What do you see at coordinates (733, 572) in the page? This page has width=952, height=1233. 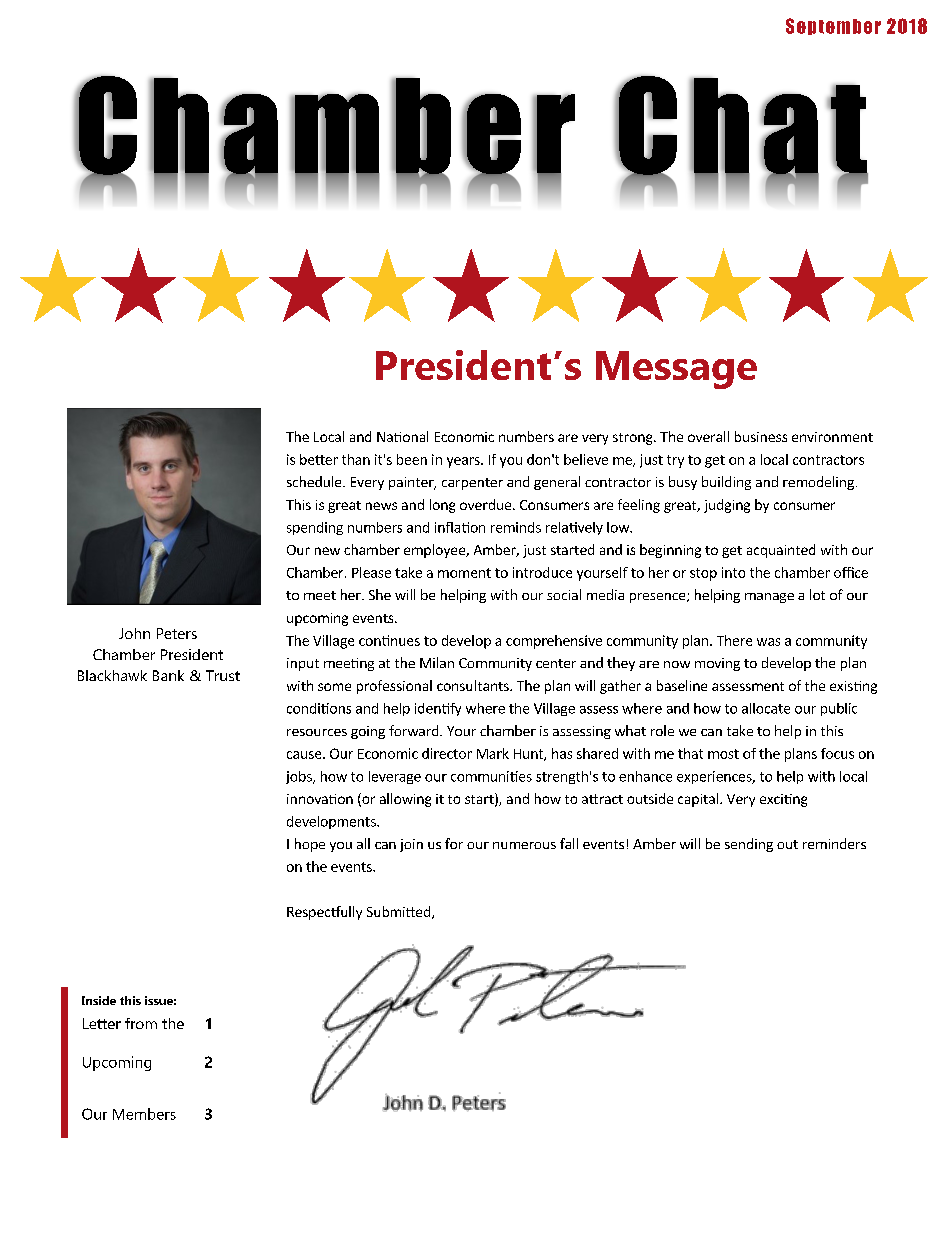 I see `into` at bounding box center [733, 572].
